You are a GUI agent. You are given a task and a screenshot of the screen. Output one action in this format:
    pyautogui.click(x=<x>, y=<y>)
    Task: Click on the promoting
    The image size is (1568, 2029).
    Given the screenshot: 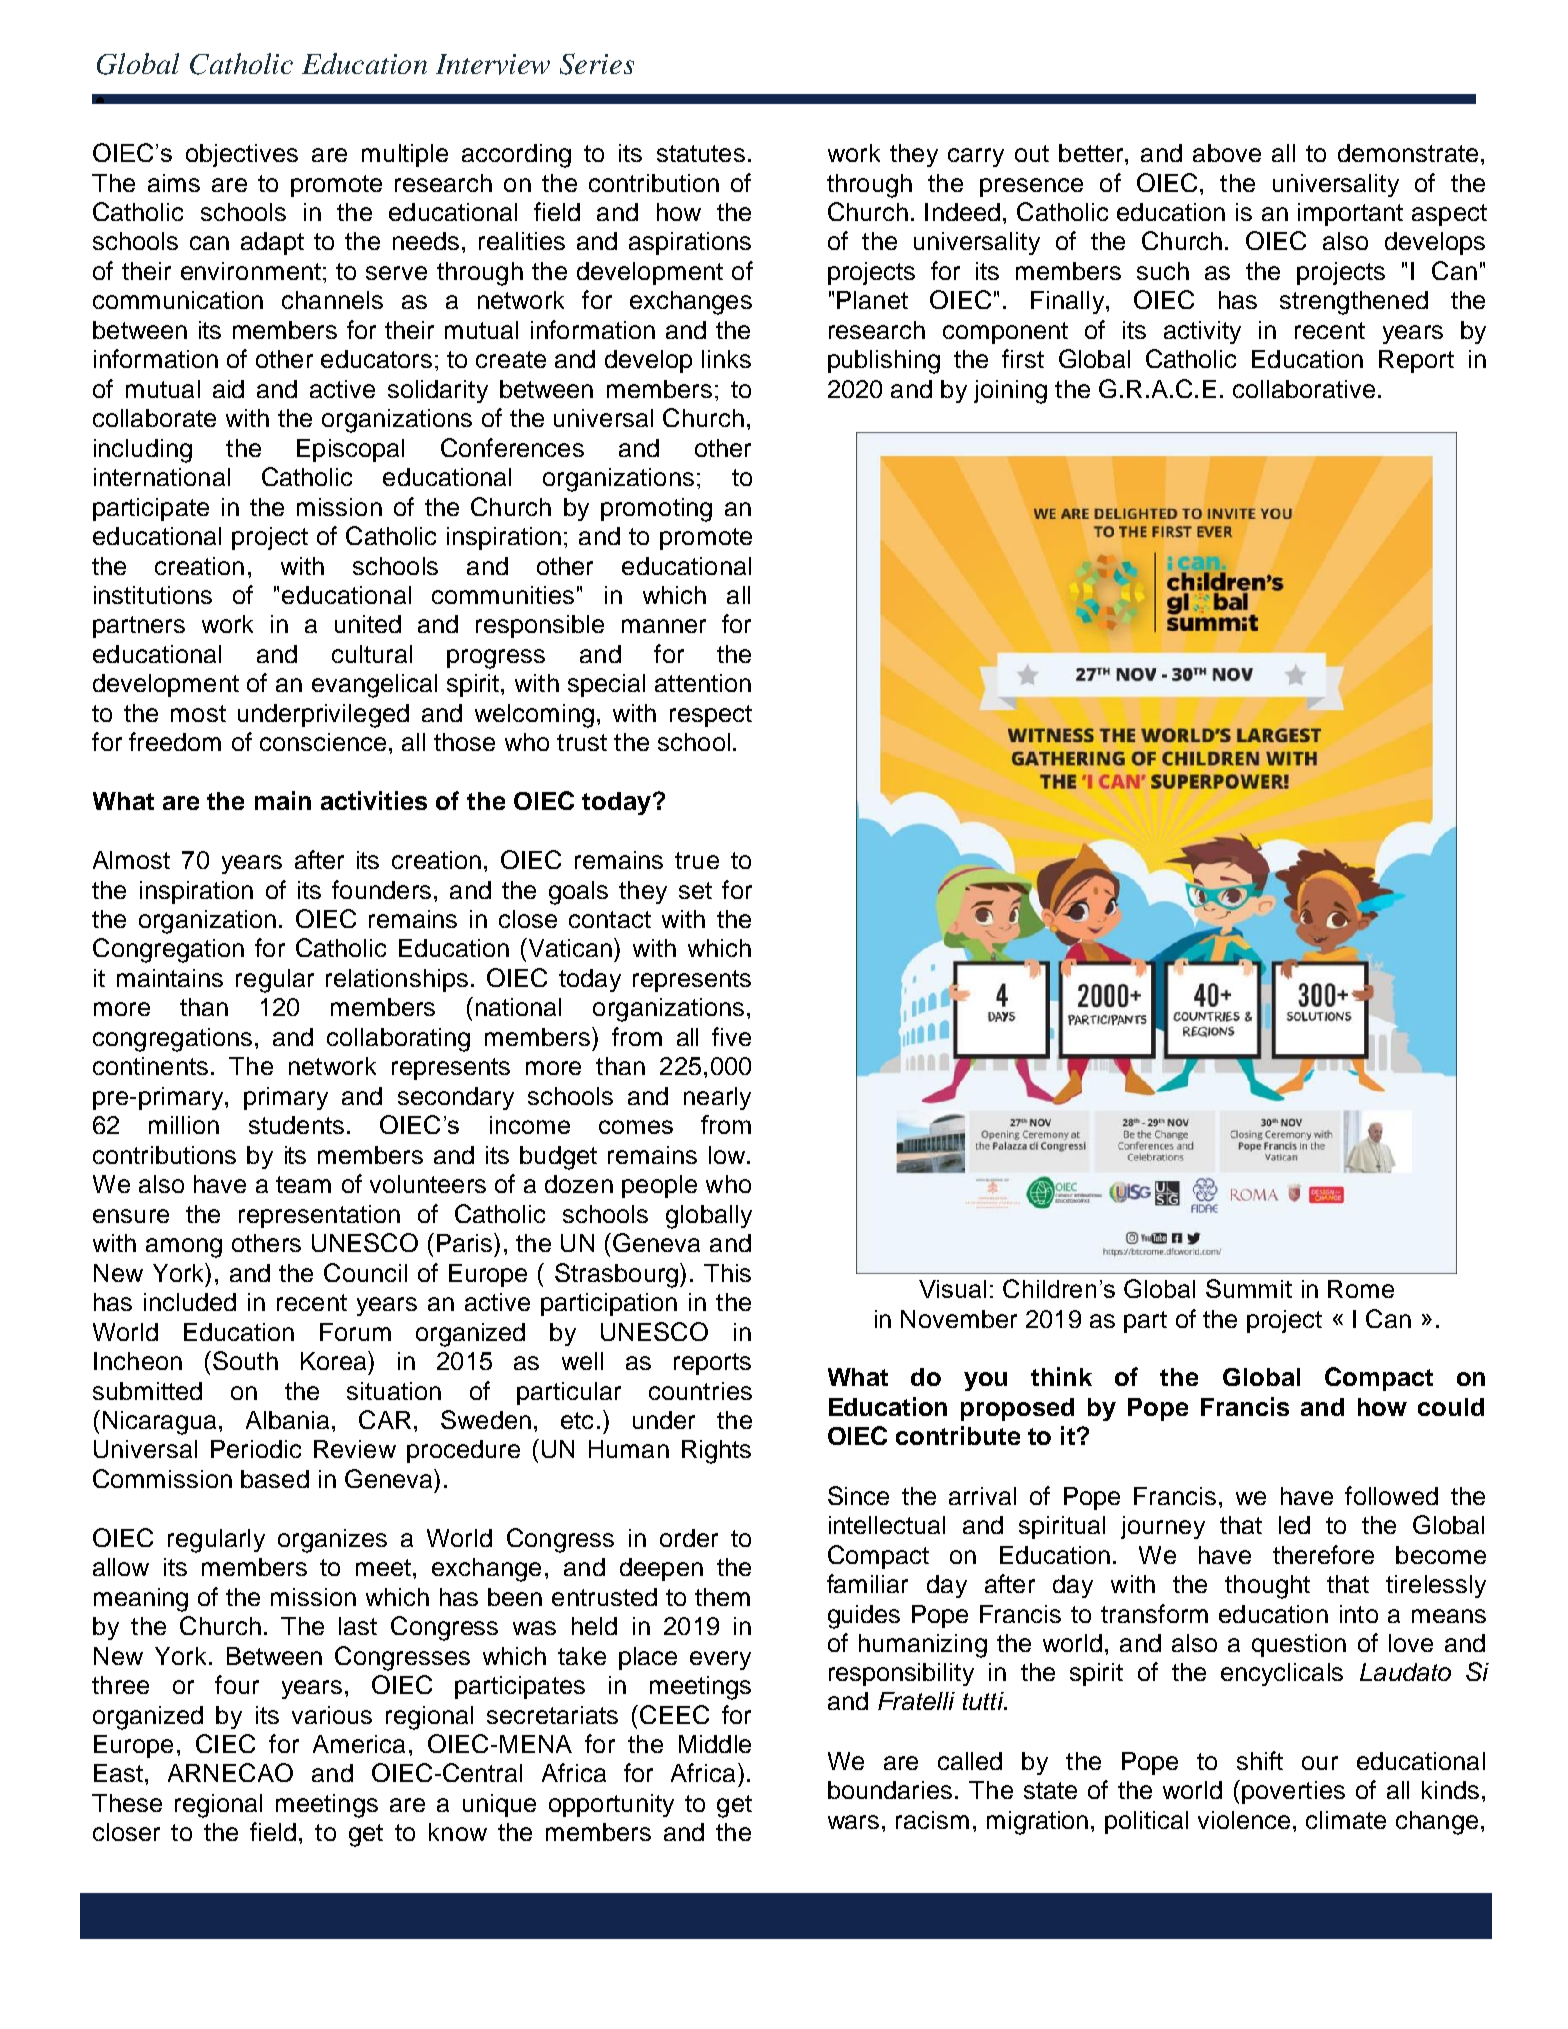 What is the action you would take?
    pyautogui.click(x=656, y=510)
